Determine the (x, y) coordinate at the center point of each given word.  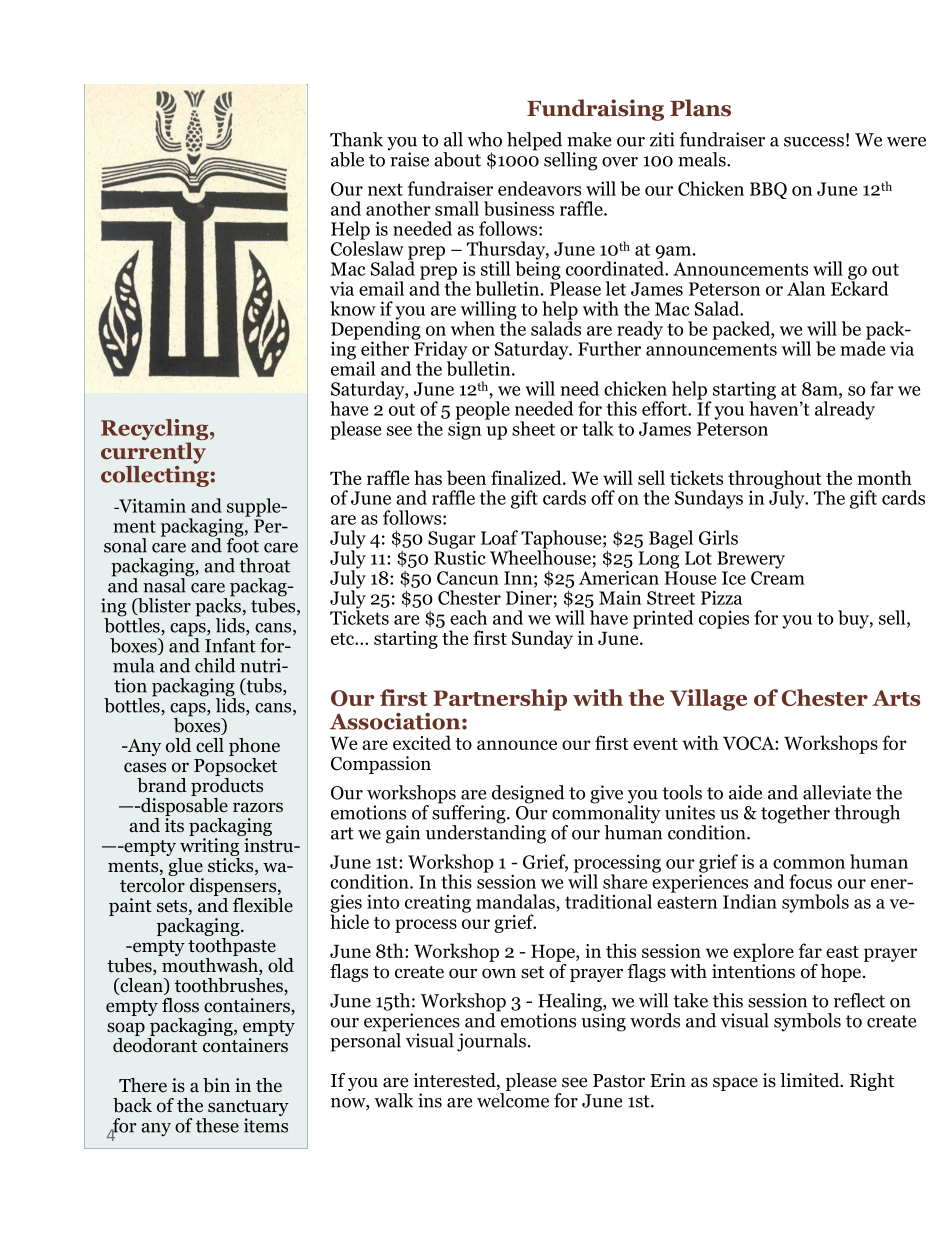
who (484, 139)
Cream (778, 578)
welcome (513, 1100)
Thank (356, 139)
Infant (230, 644)
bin (216, 1085)
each (468, 617)
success (814, 142)
